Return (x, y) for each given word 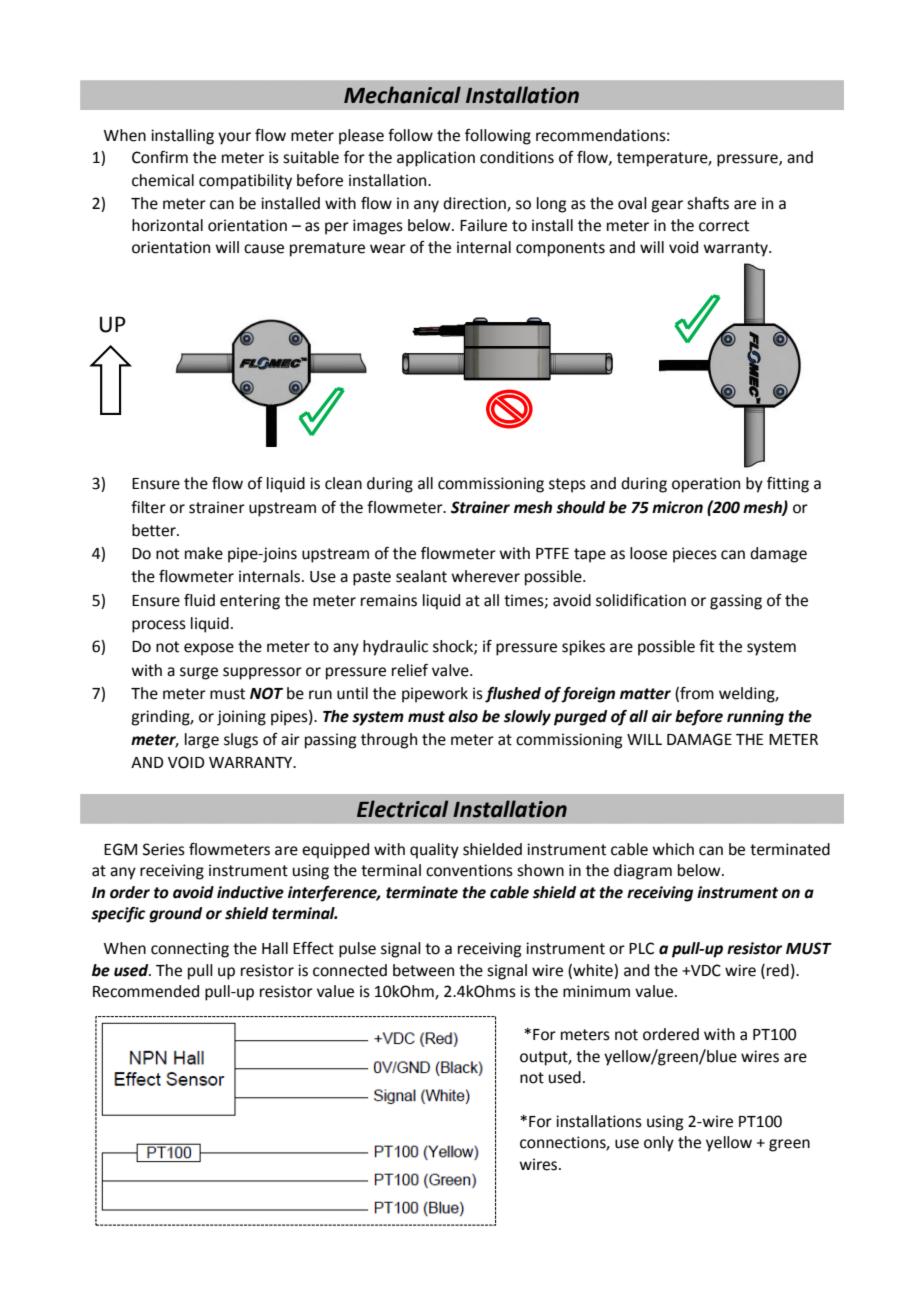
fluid (199, 600)
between (423, 970)
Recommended (146, 991)
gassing (736, 602)
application (436, 159)
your (234, 138)
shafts (708, 203)
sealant (421, 576)
